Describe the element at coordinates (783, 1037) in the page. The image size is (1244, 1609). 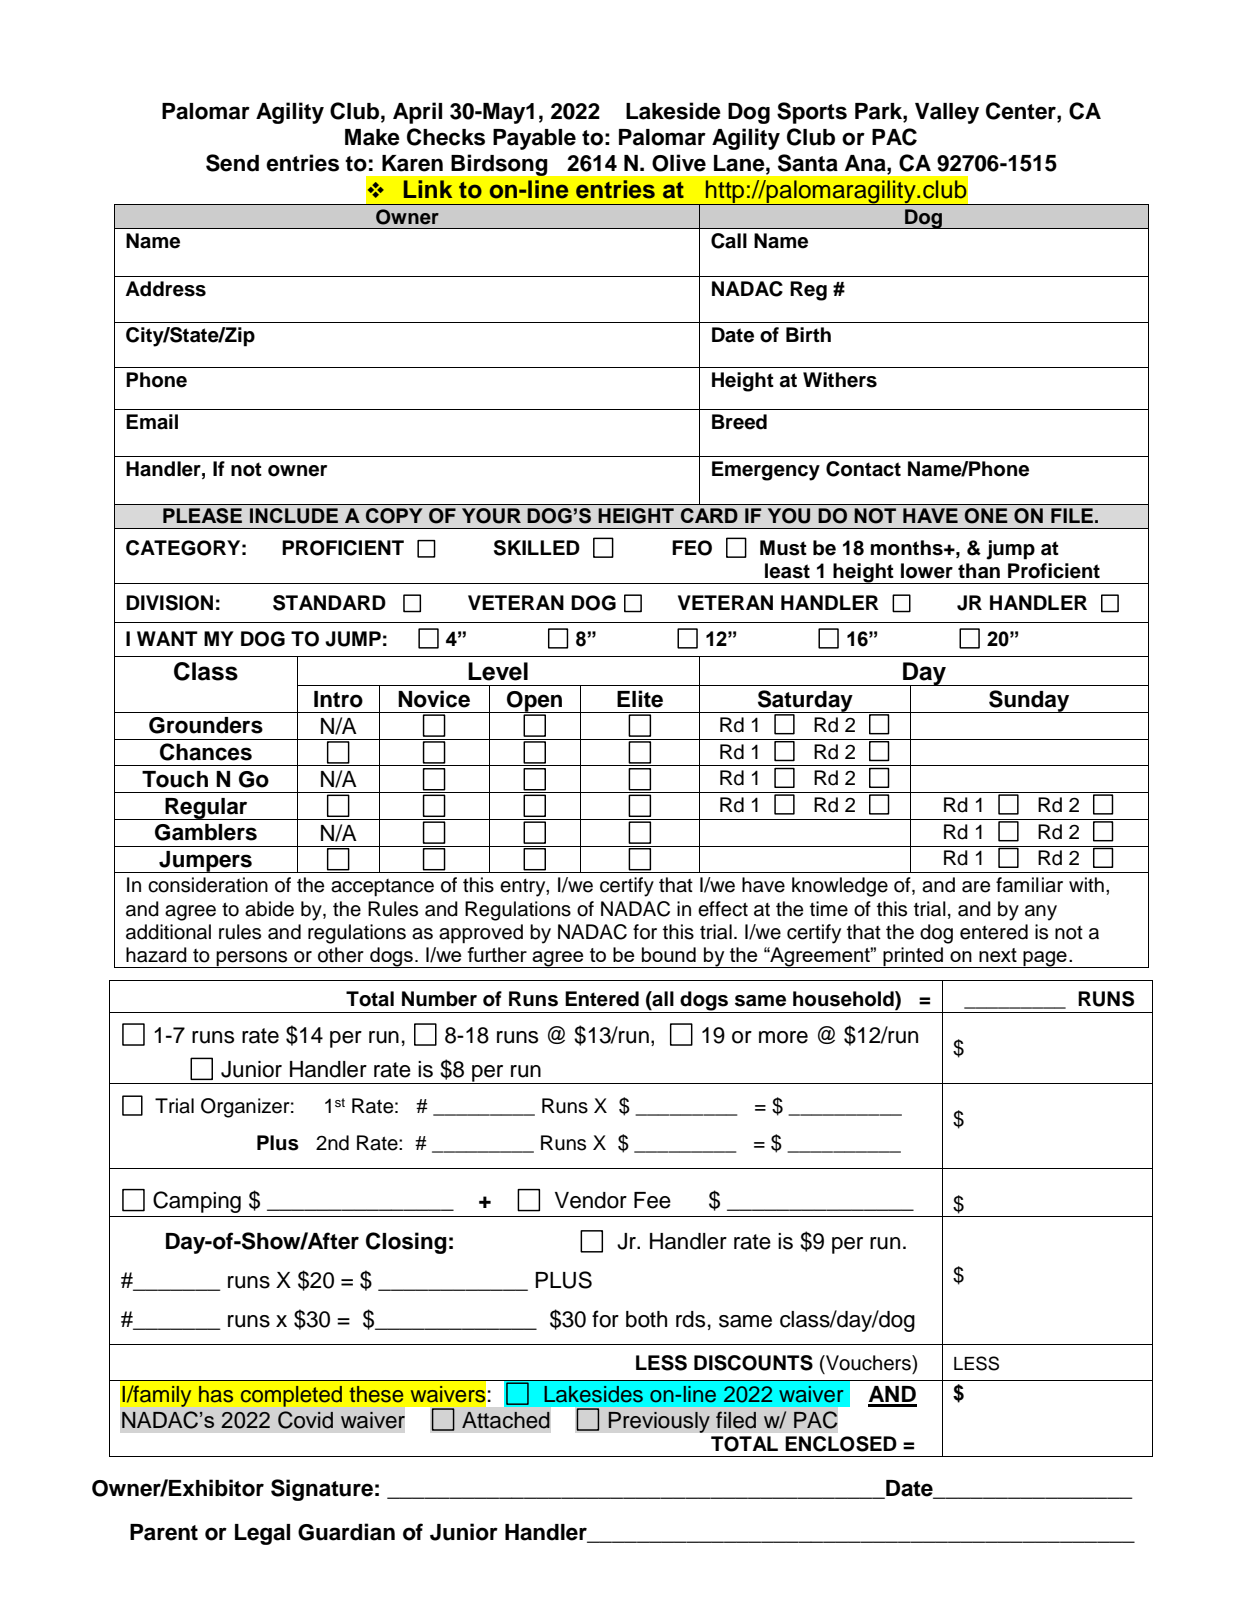
I see `more` at that location.
